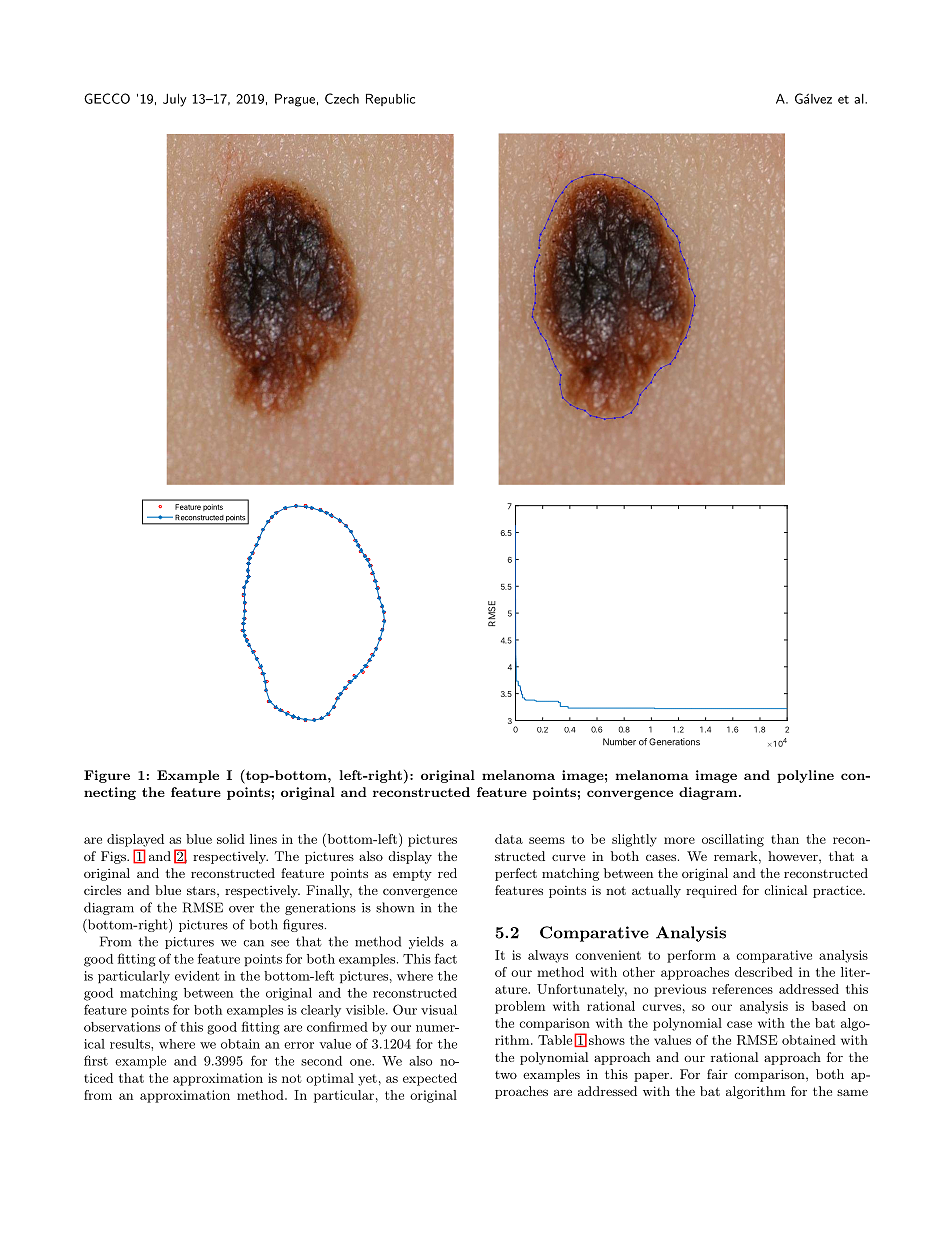  Describe the element at coordinates (506, 1075) in the page. I see `two` at that location.
